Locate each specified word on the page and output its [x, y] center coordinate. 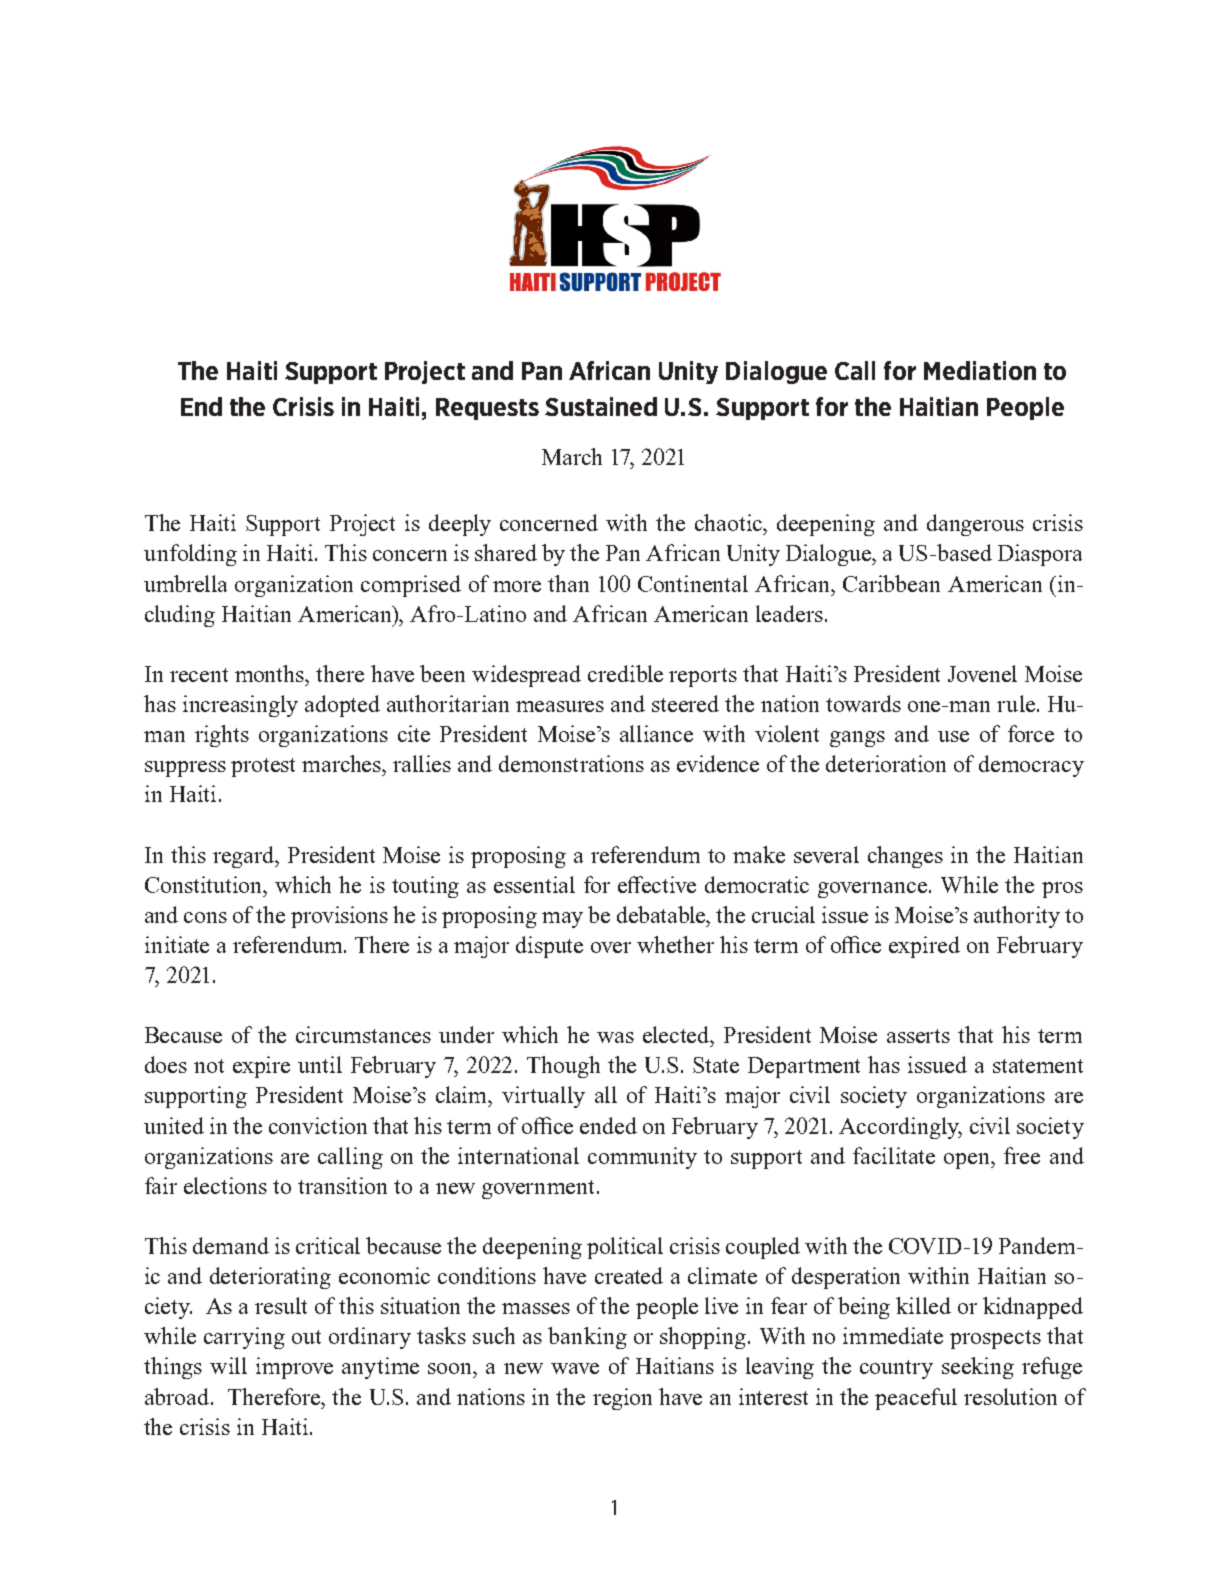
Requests [487, 409]
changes [905, 857]
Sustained [601, 406]
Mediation [980, 370]
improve [294, 1368]
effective [657, 884]
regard [245, 857]
